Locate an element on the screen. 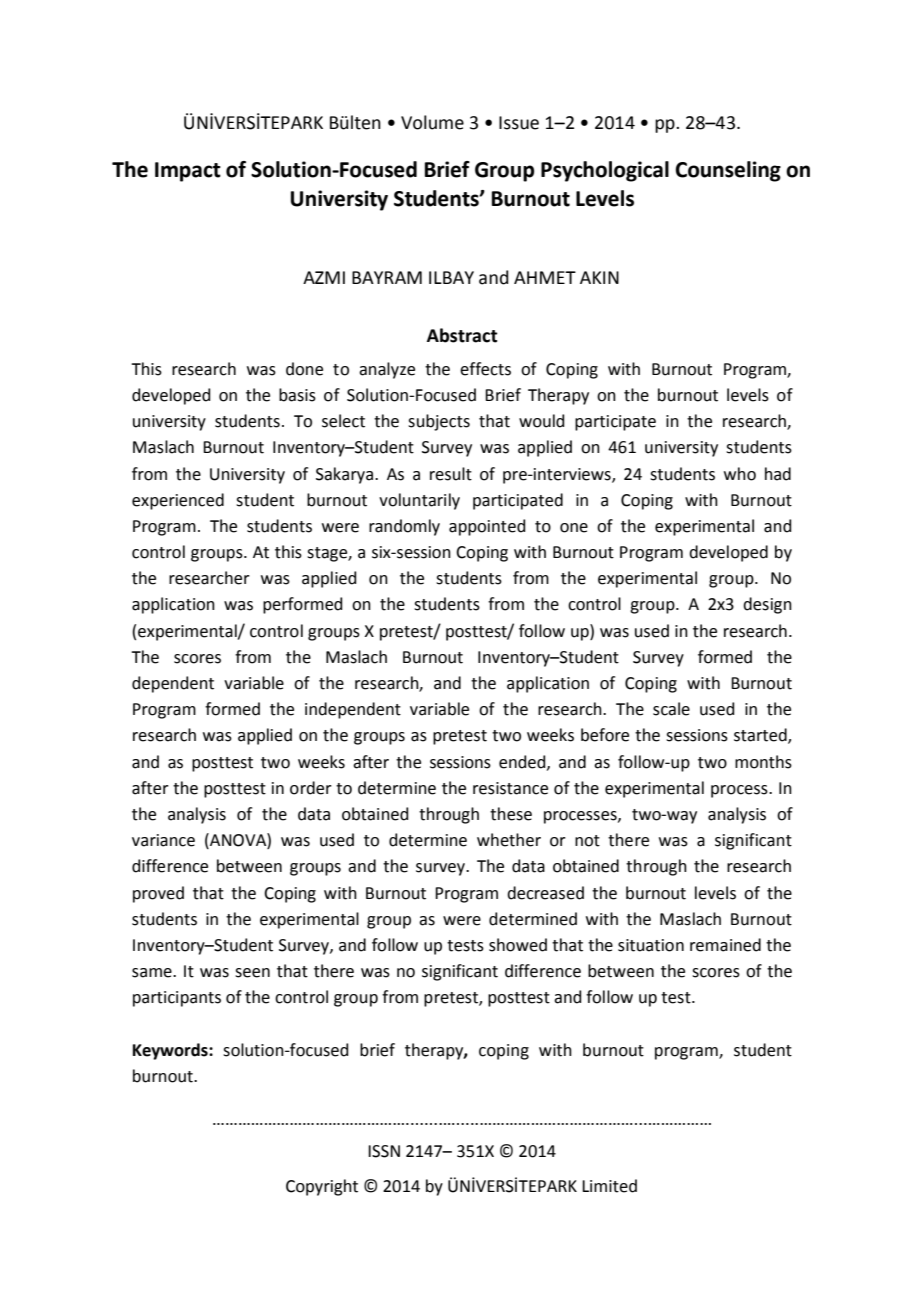 The height and width of the screenshot is (1308, 924). scale is located at coordinates (671, 709).
